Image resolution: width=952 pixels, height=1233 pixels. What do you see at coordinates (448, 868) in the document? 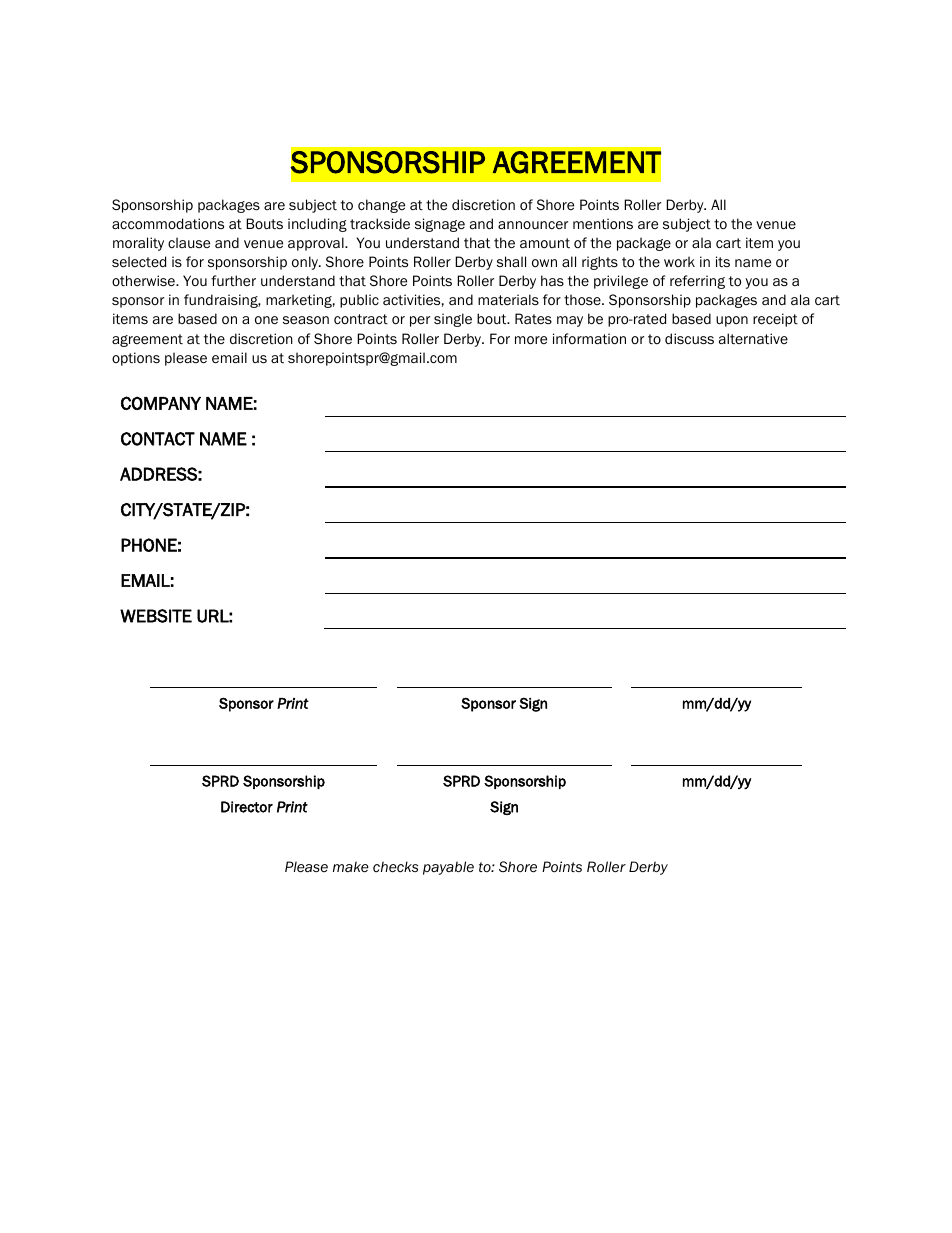
I see `payable` at bounding box center [448, 868].
